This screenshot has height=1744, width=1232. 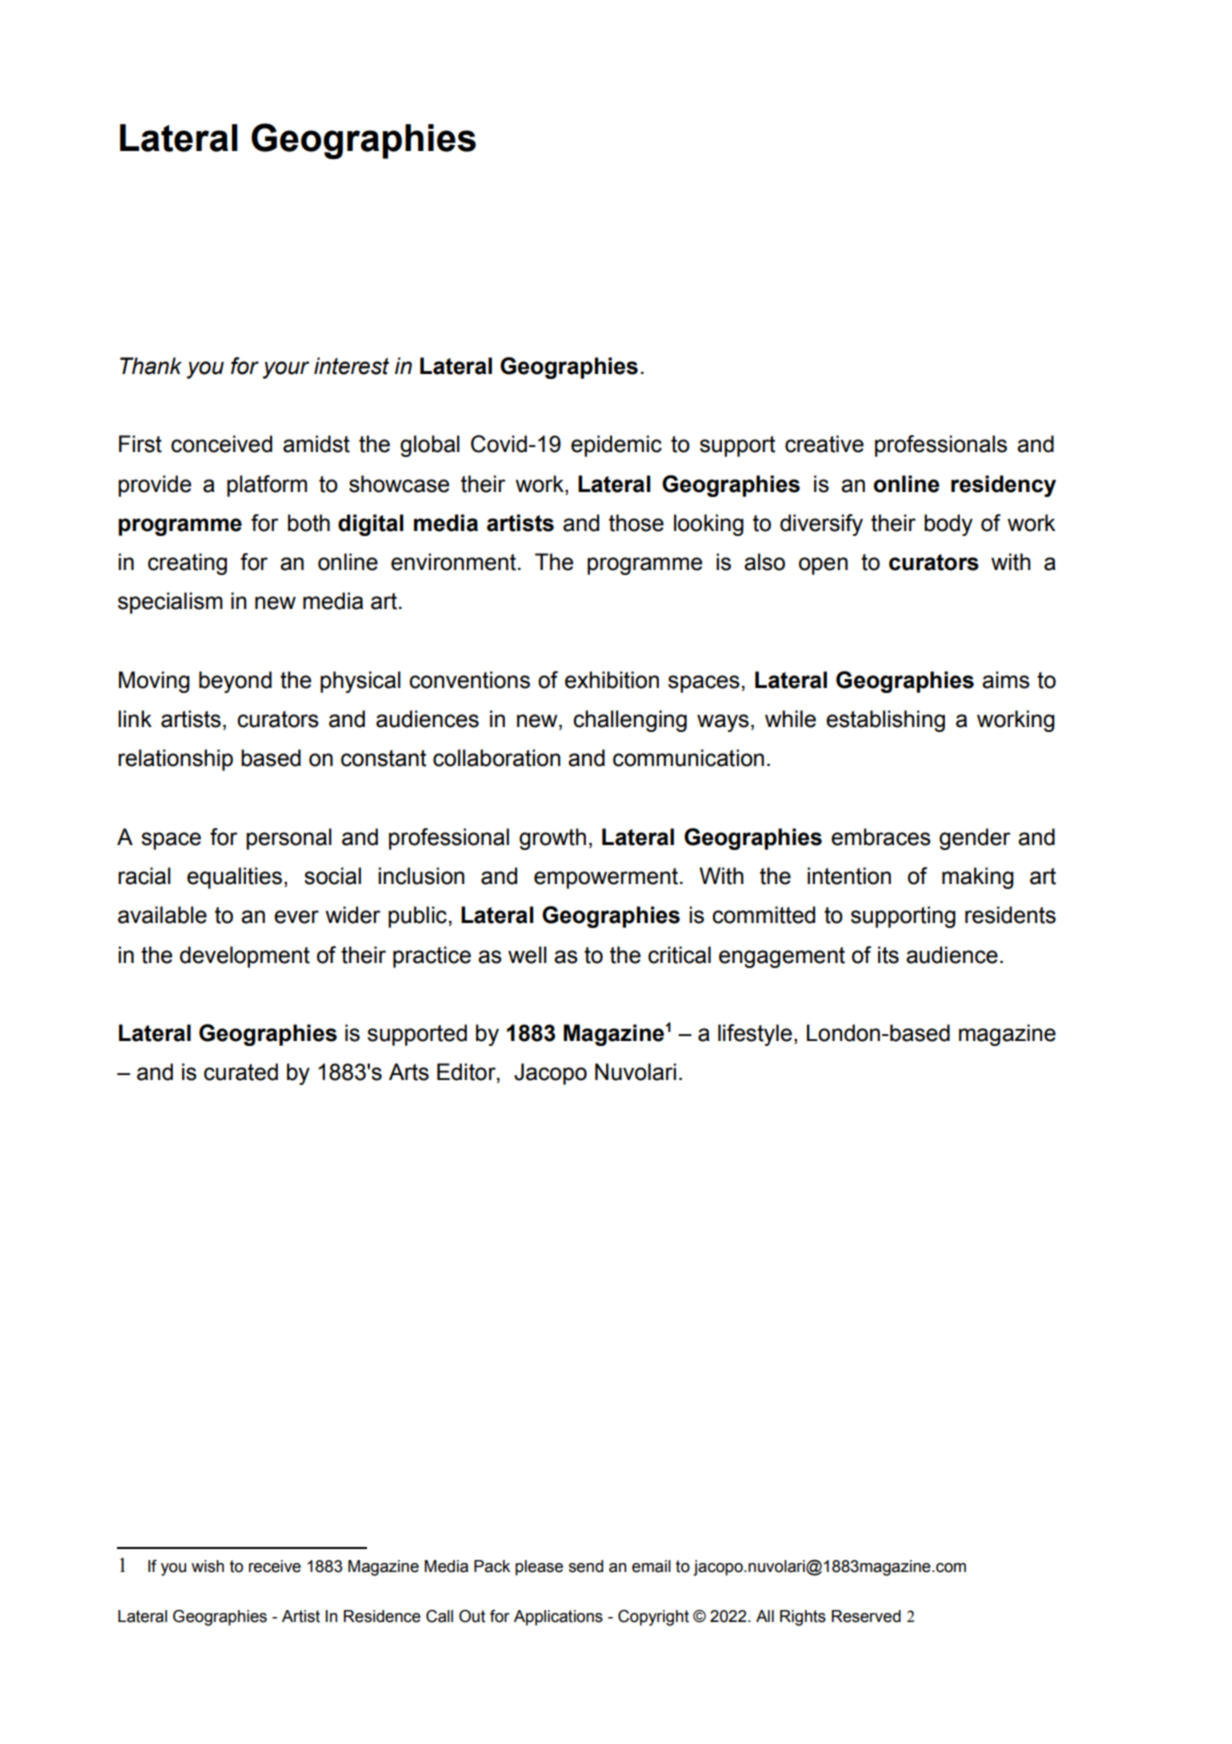 I want to click on growth, so click(x=552, y=839).
